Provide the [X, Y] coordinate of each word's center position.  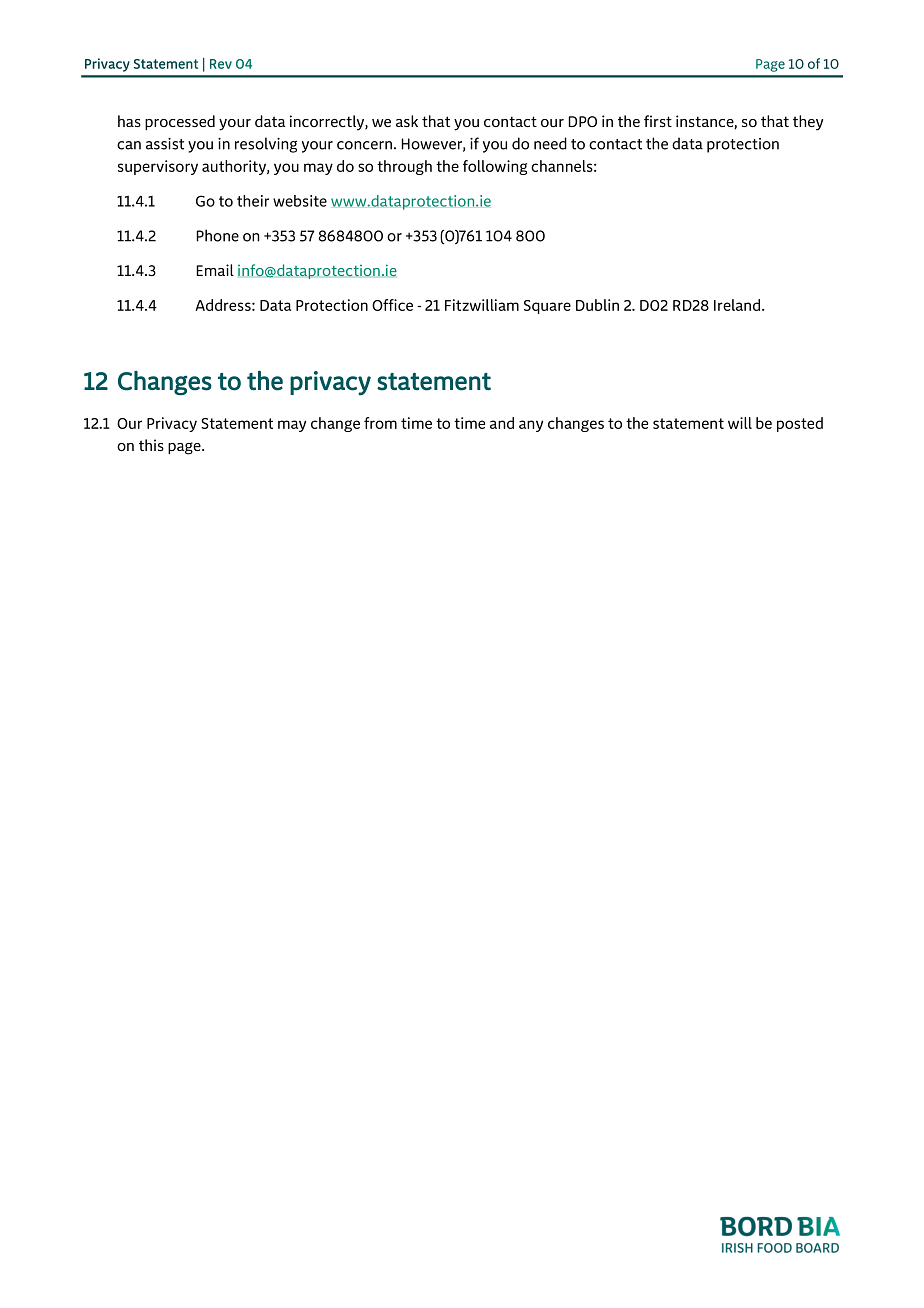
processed [180, 122]
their [253, 201]
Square [547, 307]
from [380, 423]
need [550, 143]
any [531, 426]
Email [215, 270]
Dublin [597, 305]
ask [407, 121]
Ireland [738, 305]
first [658, 121]
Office [392, 305]
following [495, 167]
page [185, 448]
